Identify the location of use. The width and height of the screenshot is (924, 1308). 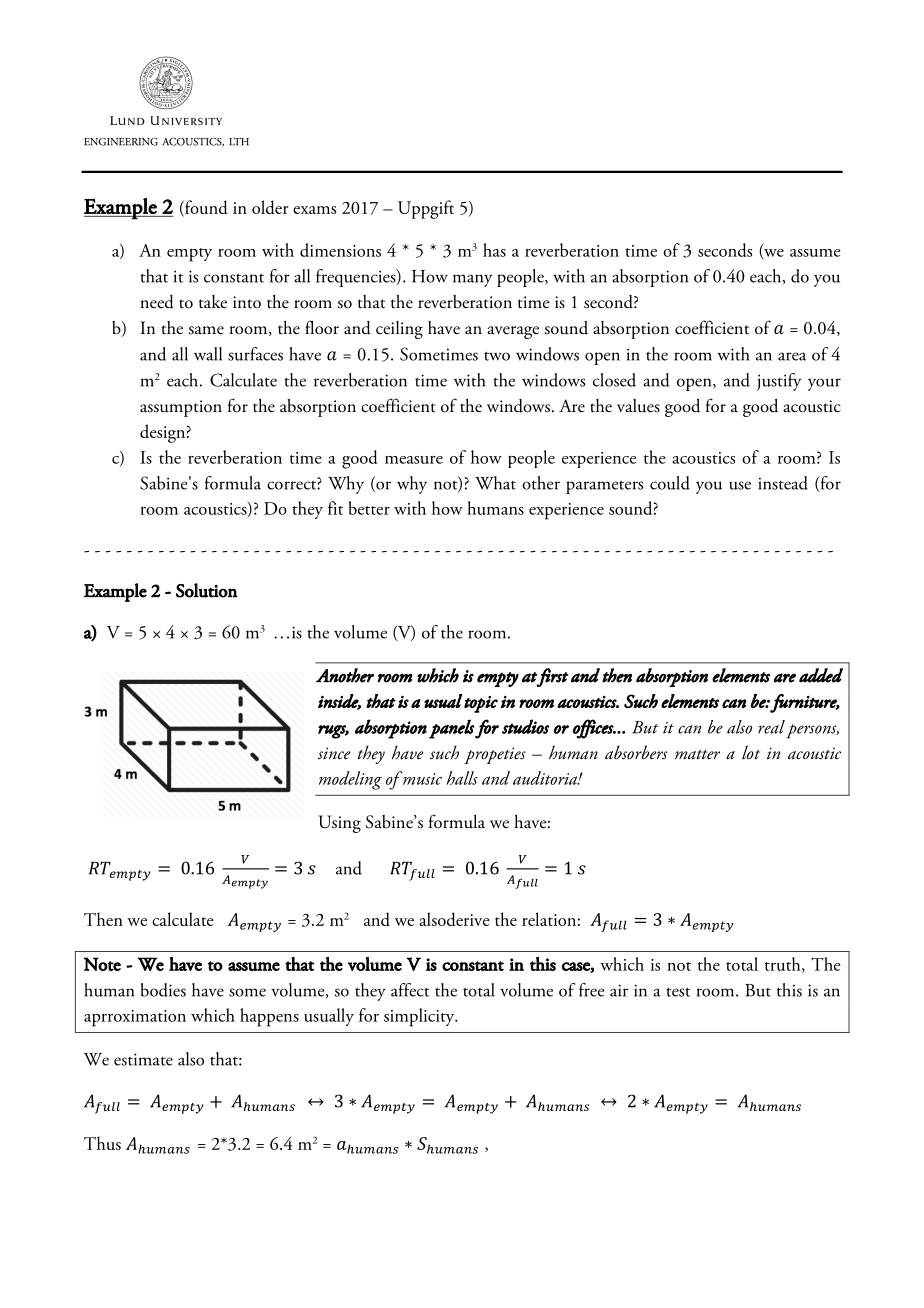
(740, 485).
